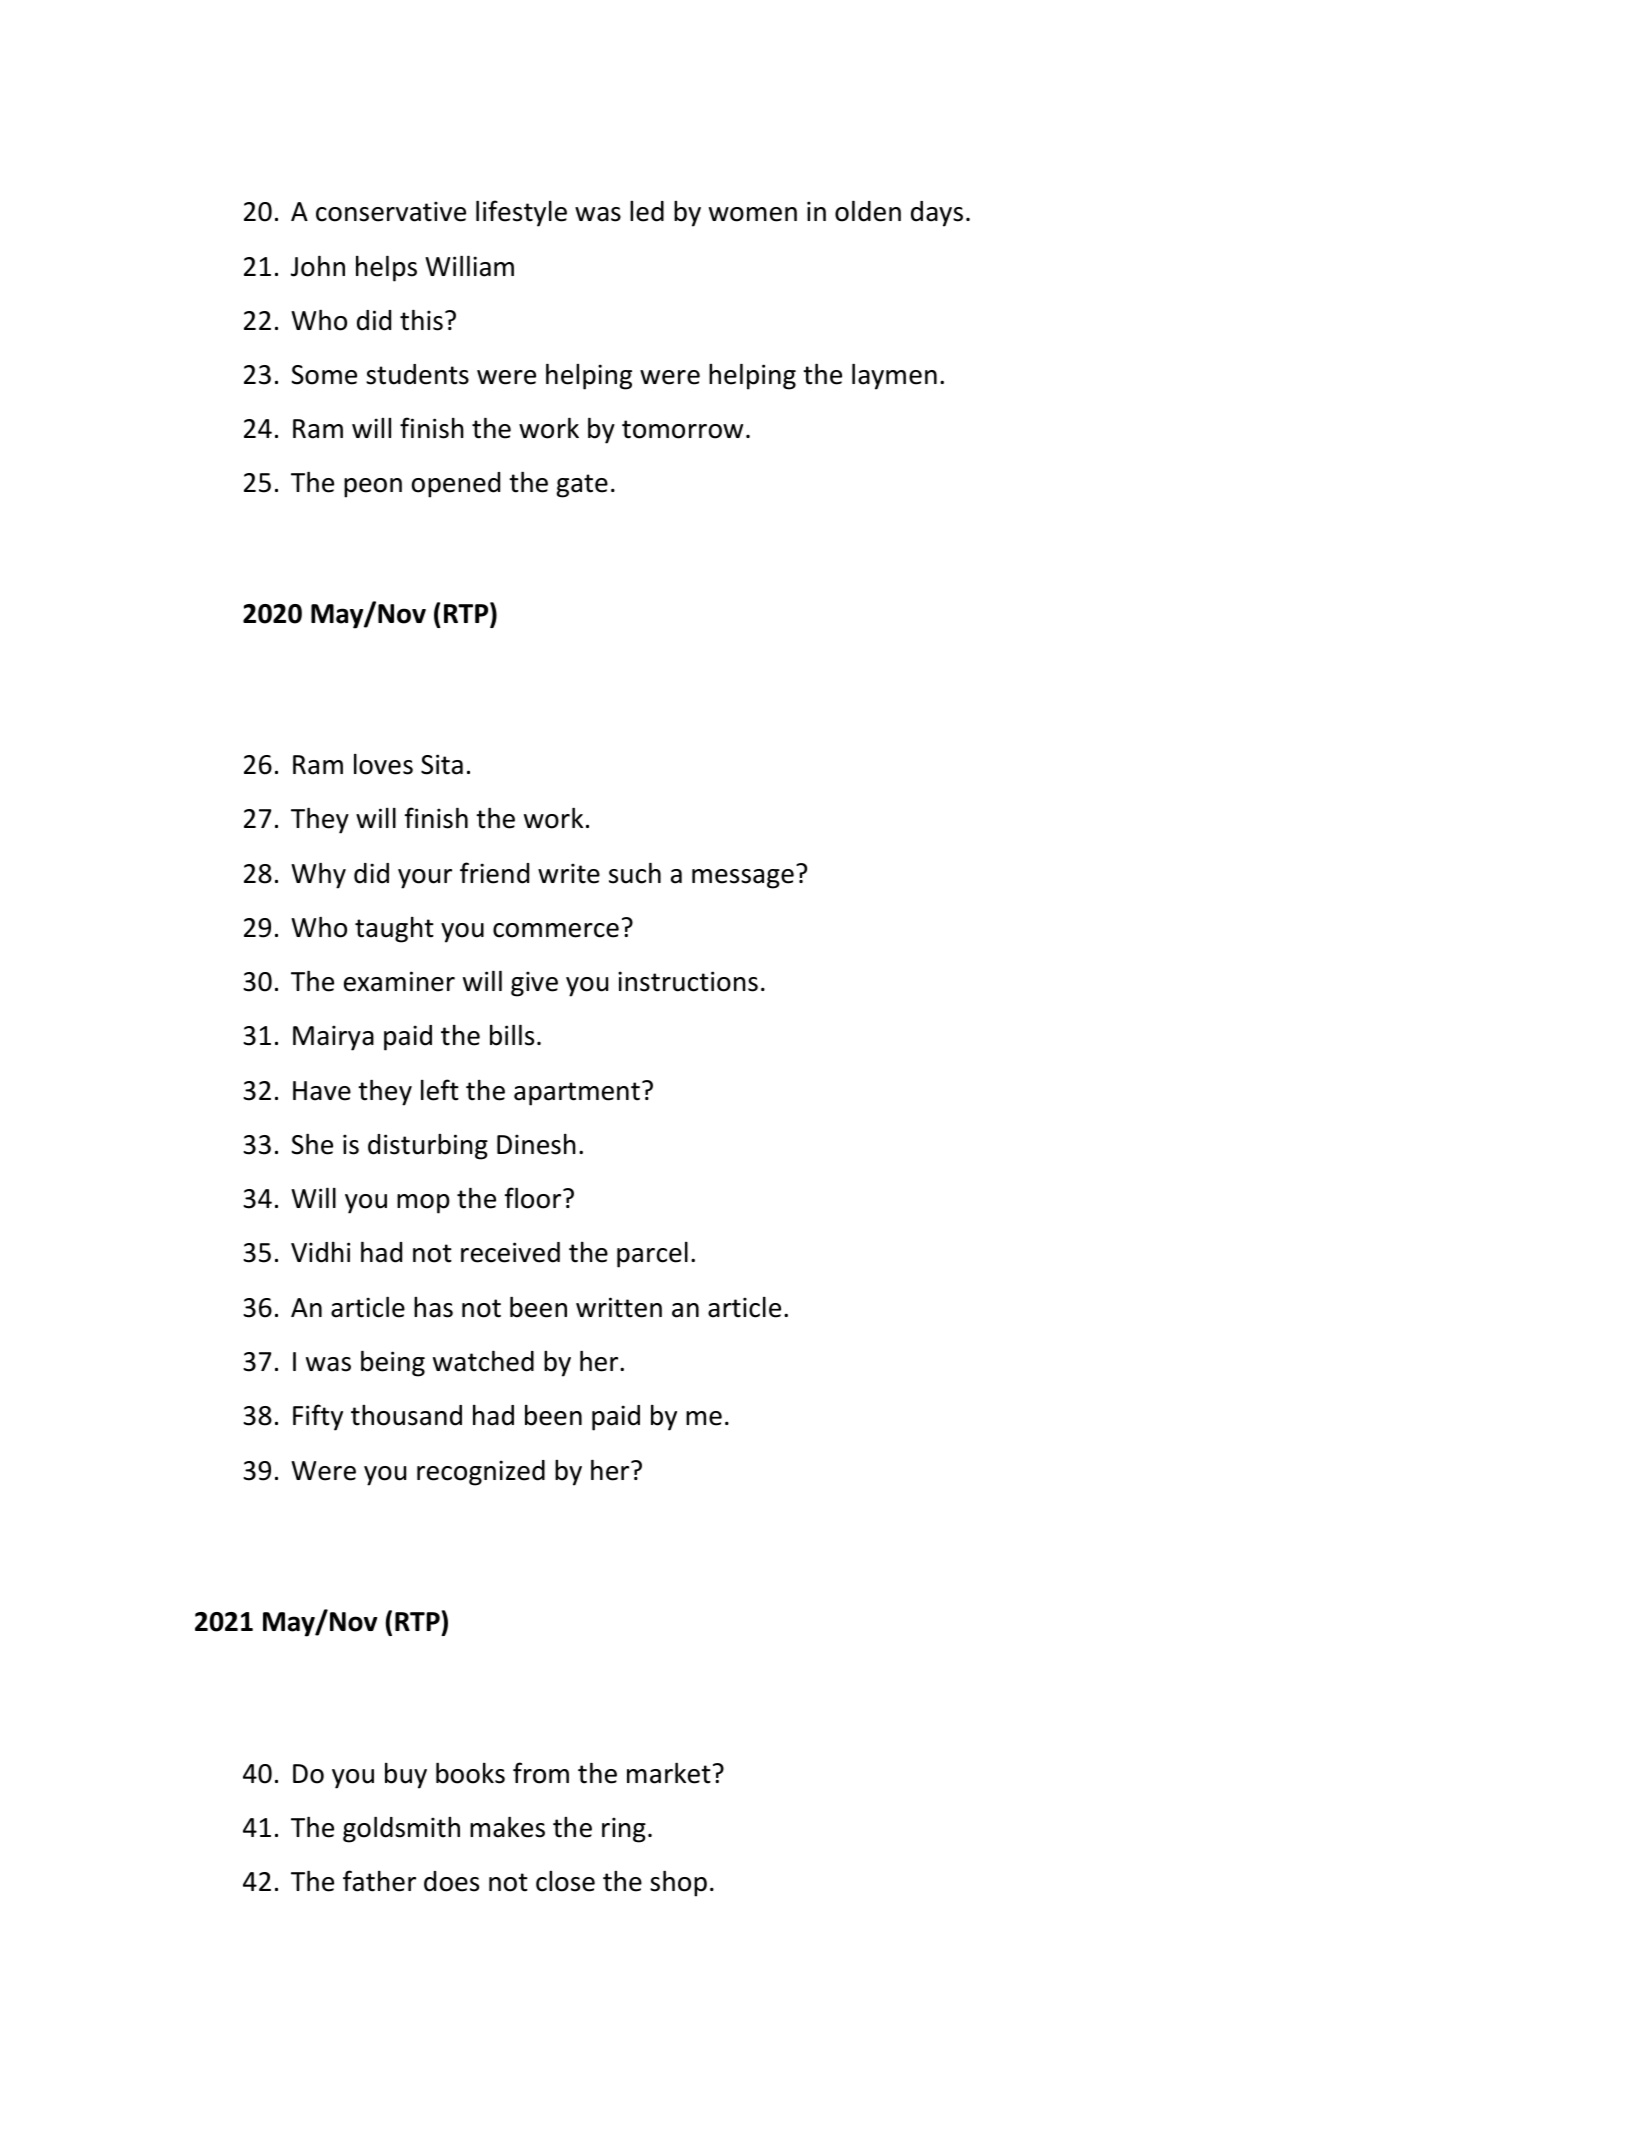  Describe the element at coordinates (401, 1829) in the image. I see `goldsmith` at that location.
